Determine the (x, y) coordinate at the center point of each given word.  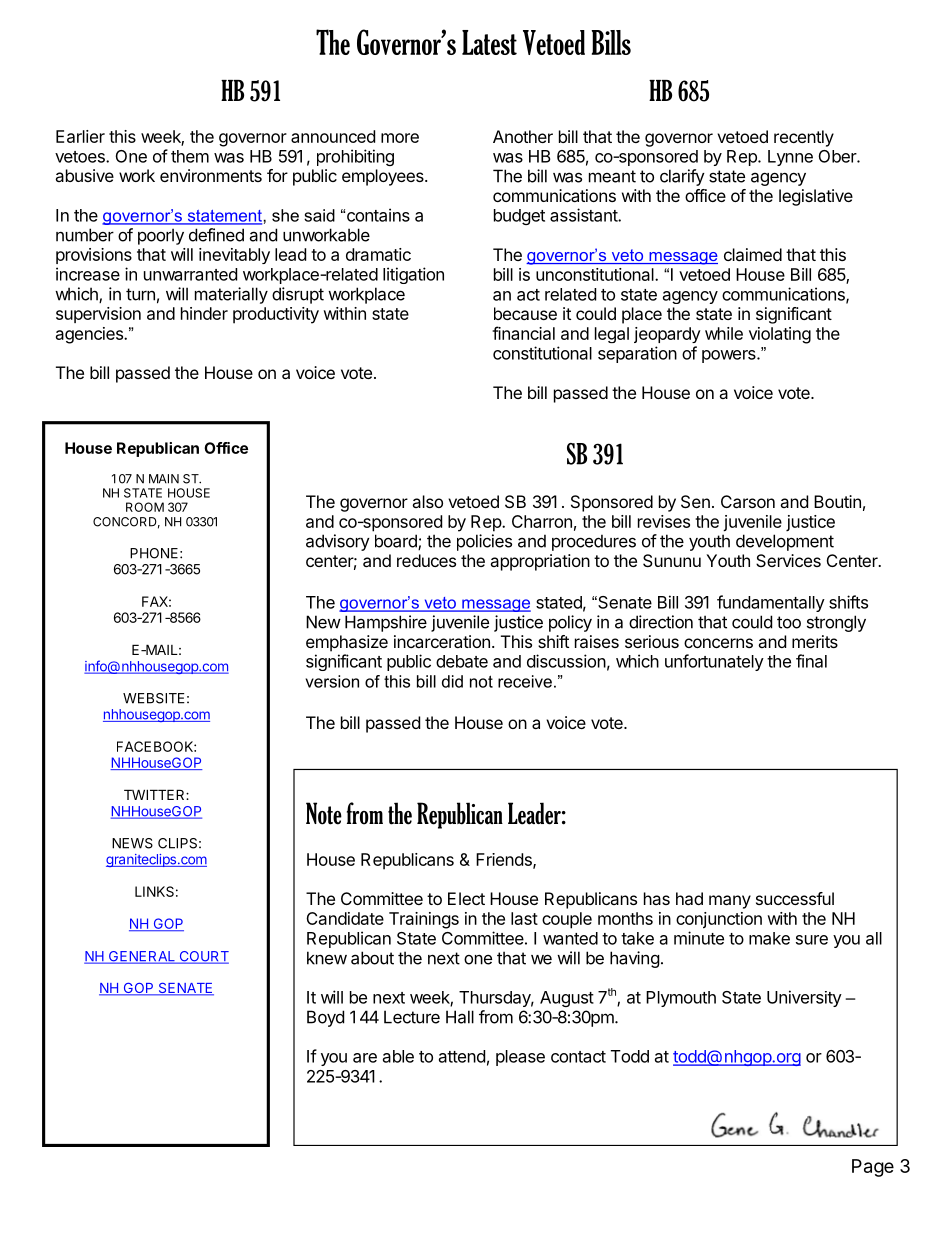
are (365, 1058)
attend (462, 1056)
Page (873, 1168)
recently (804, 138)
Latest (489, 42)
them (190, 156)
